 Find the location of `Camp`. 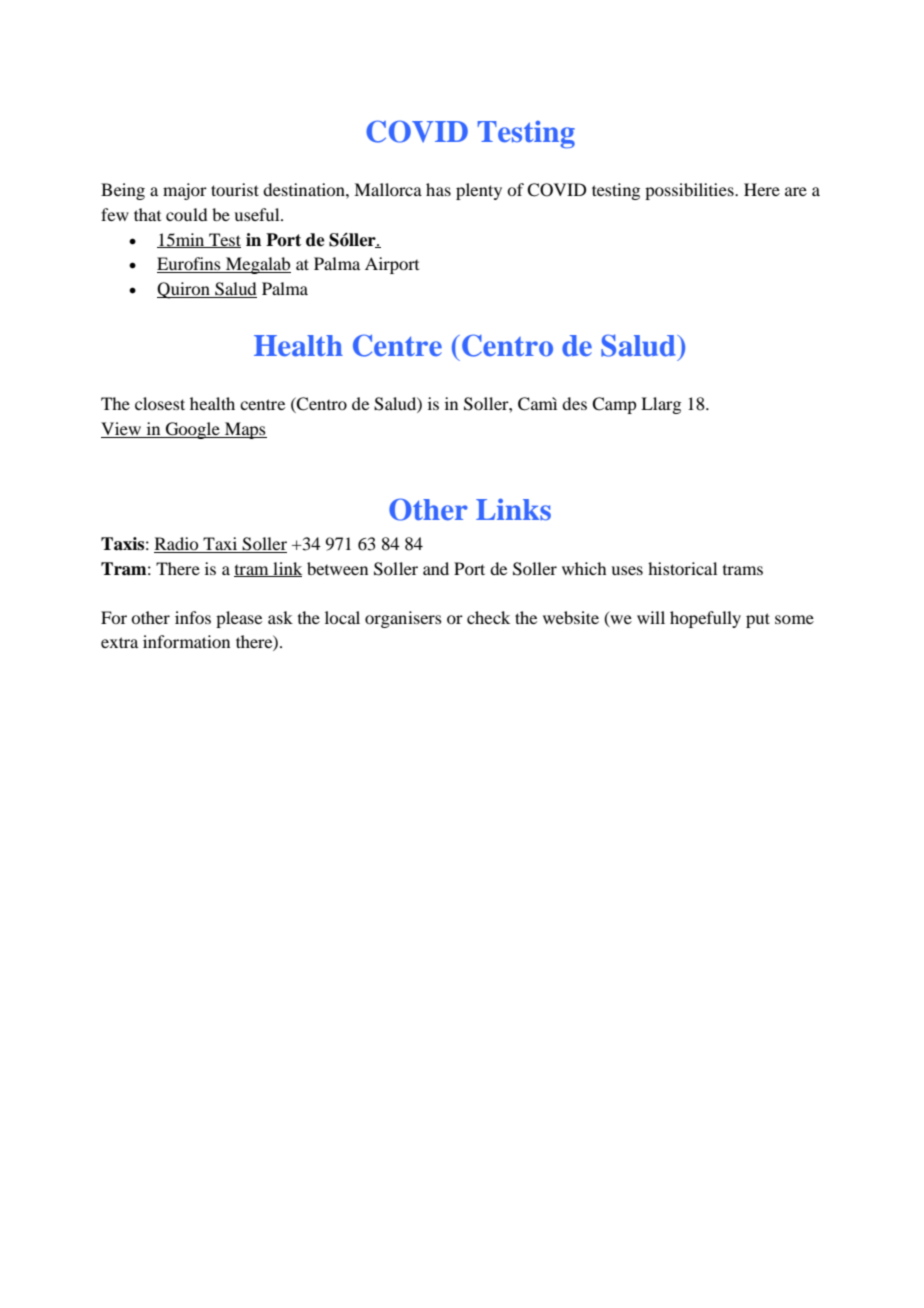

Camp is located at coordinates (614, 405).
